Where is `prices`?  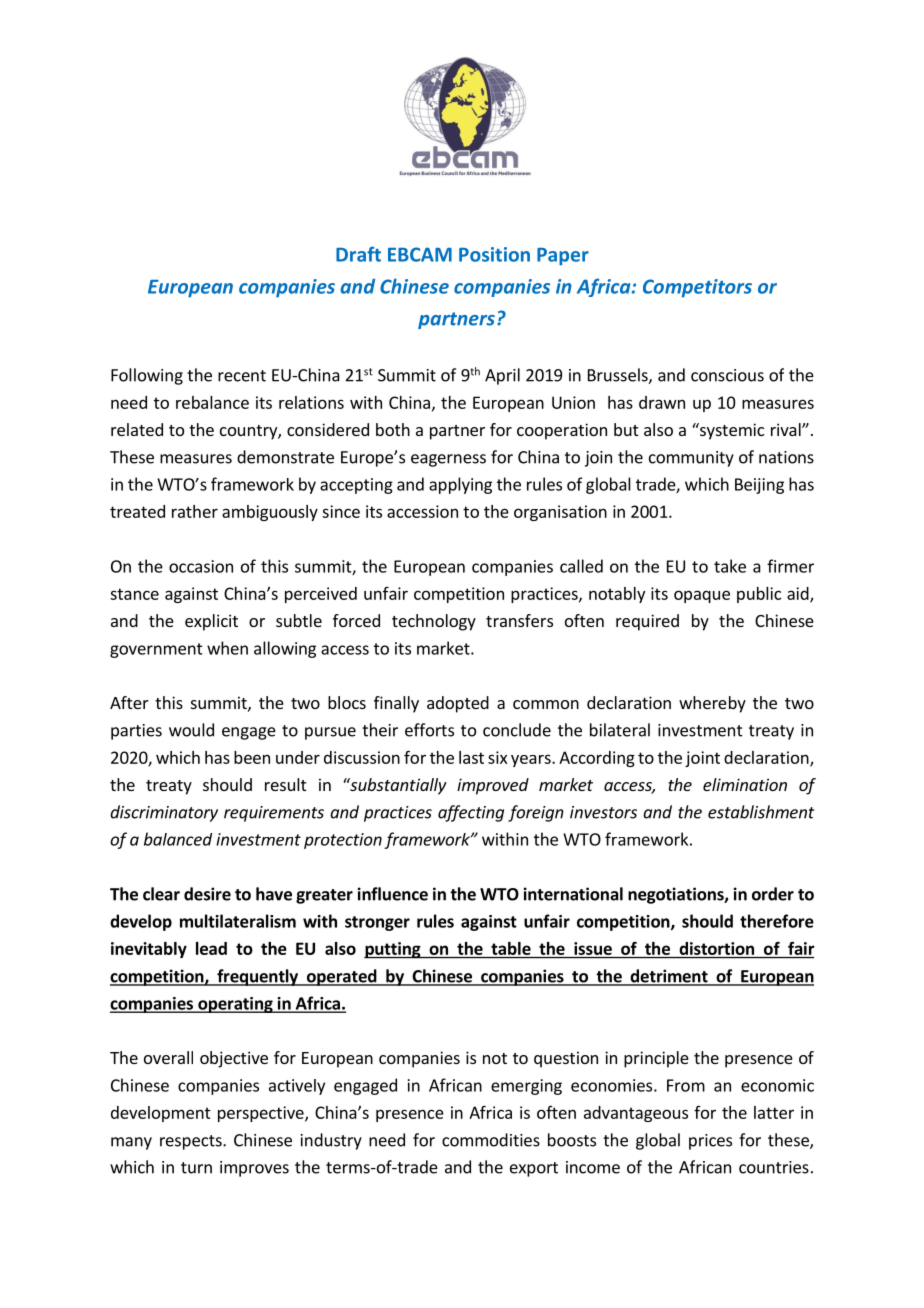
prices is located at coordinates (710, 1142).
